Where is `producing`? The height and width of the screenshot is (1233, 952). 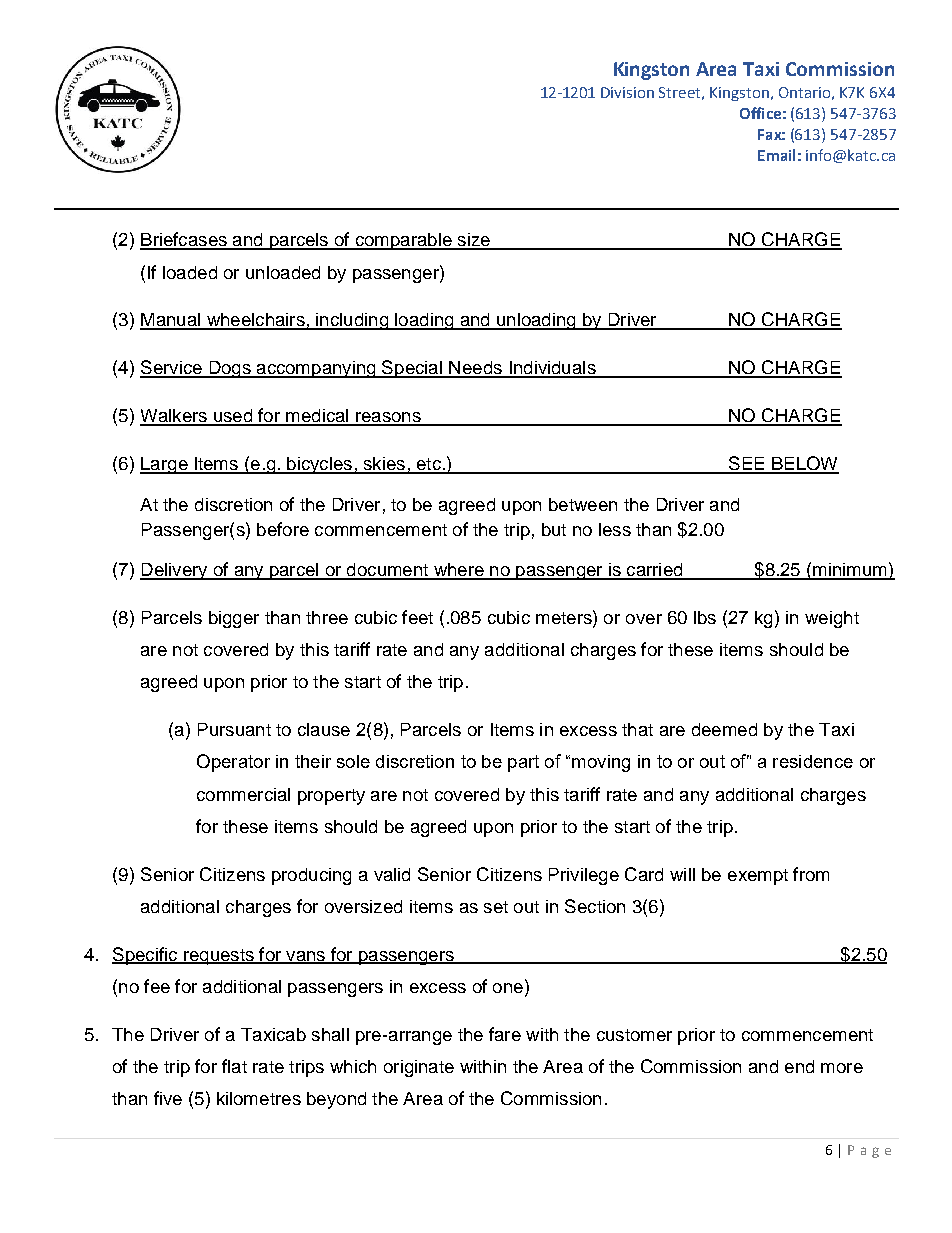
producing is located at coordinates (311, 876).
